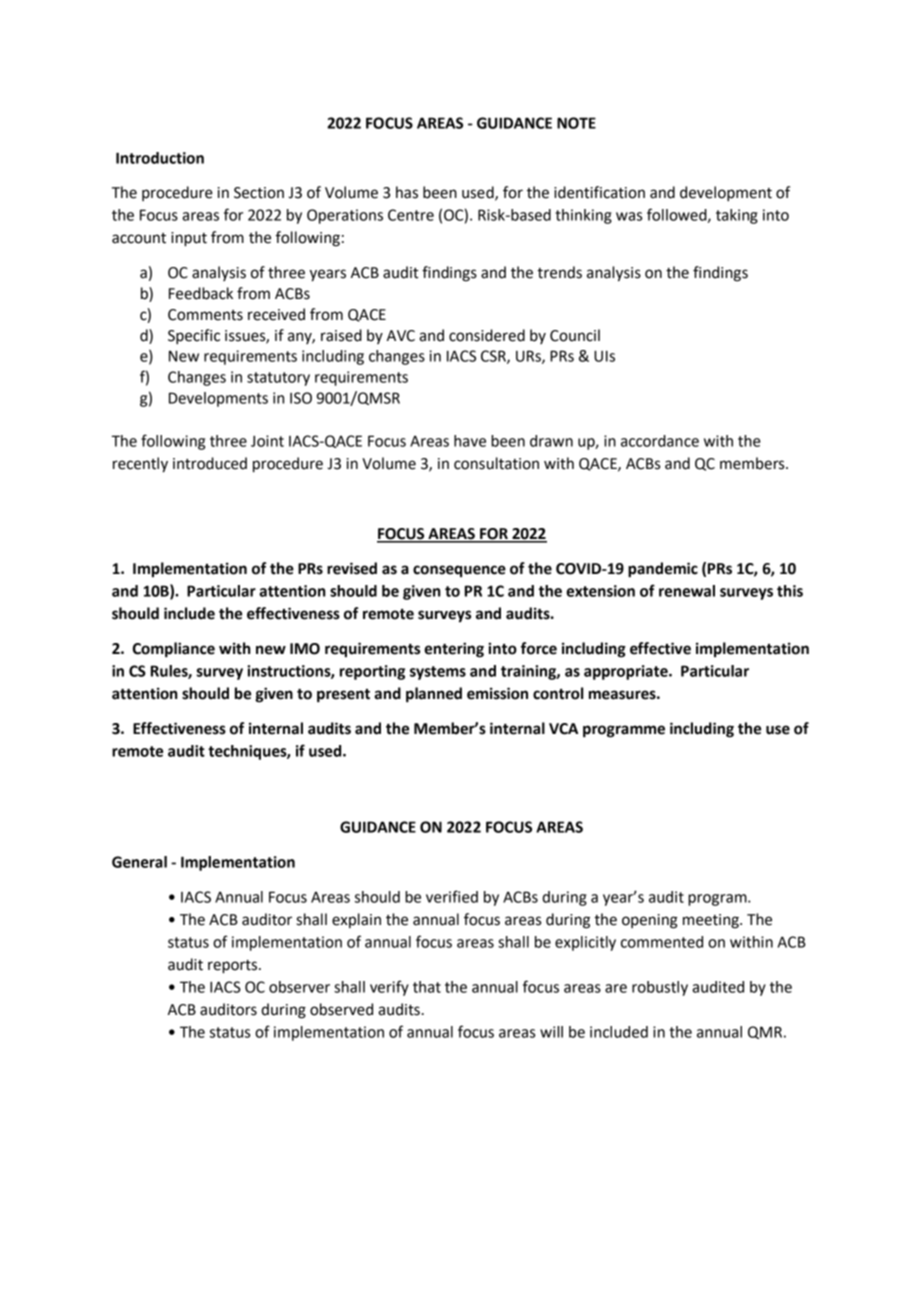 Image resolution: width=924 pixels, height=1308 pixels. Describe the element at coordinates (407, 192) in the document. I see `has` at that location.
